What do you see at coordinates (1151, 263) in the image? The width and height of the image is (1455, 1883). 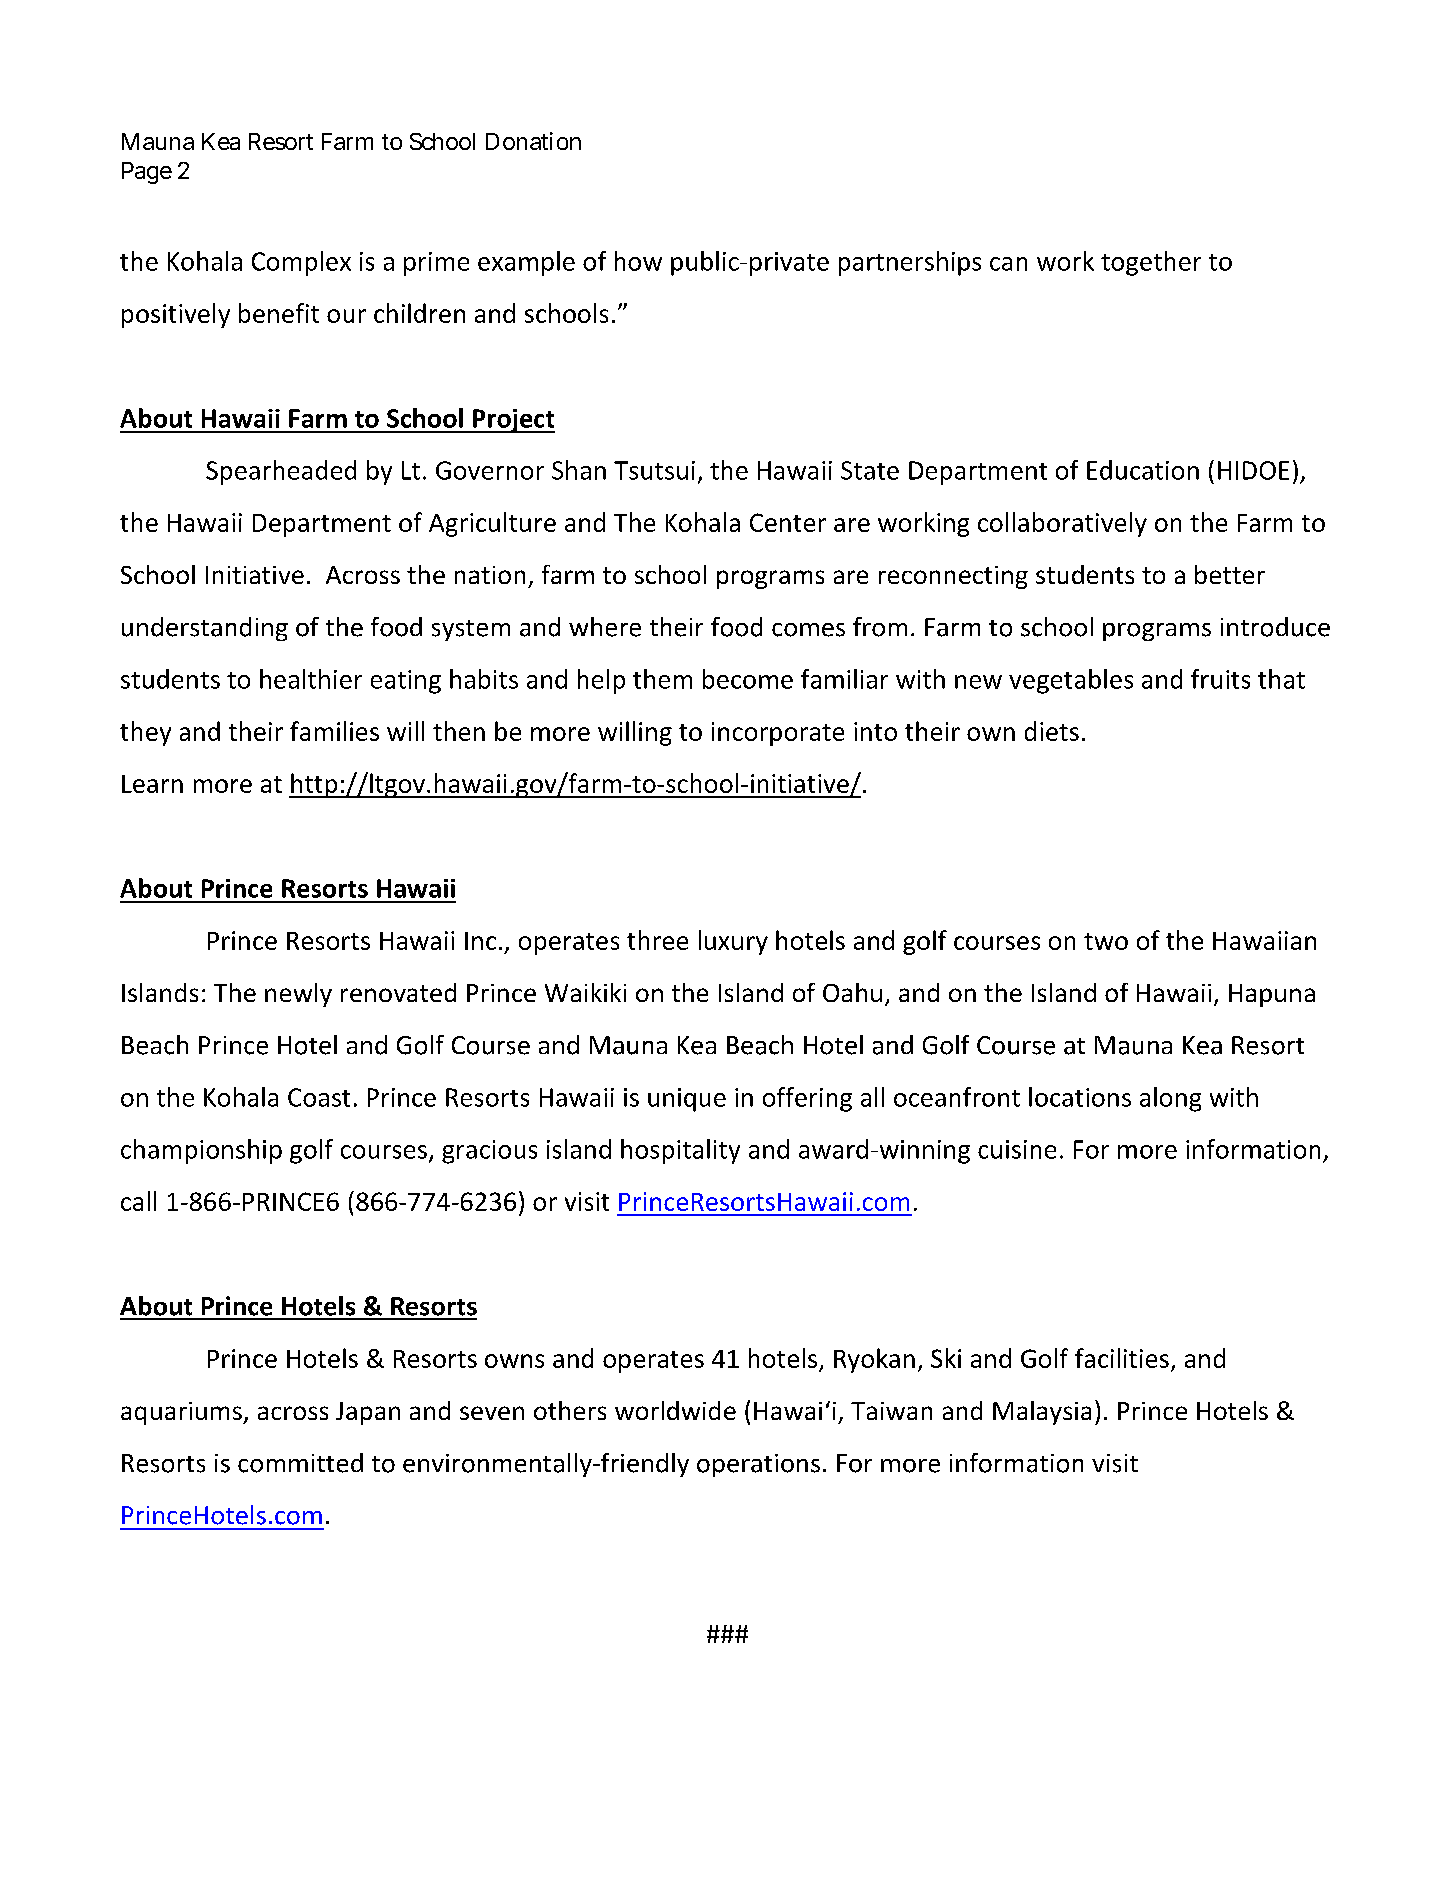 I see `together` at bounding box center [1151, 263].
